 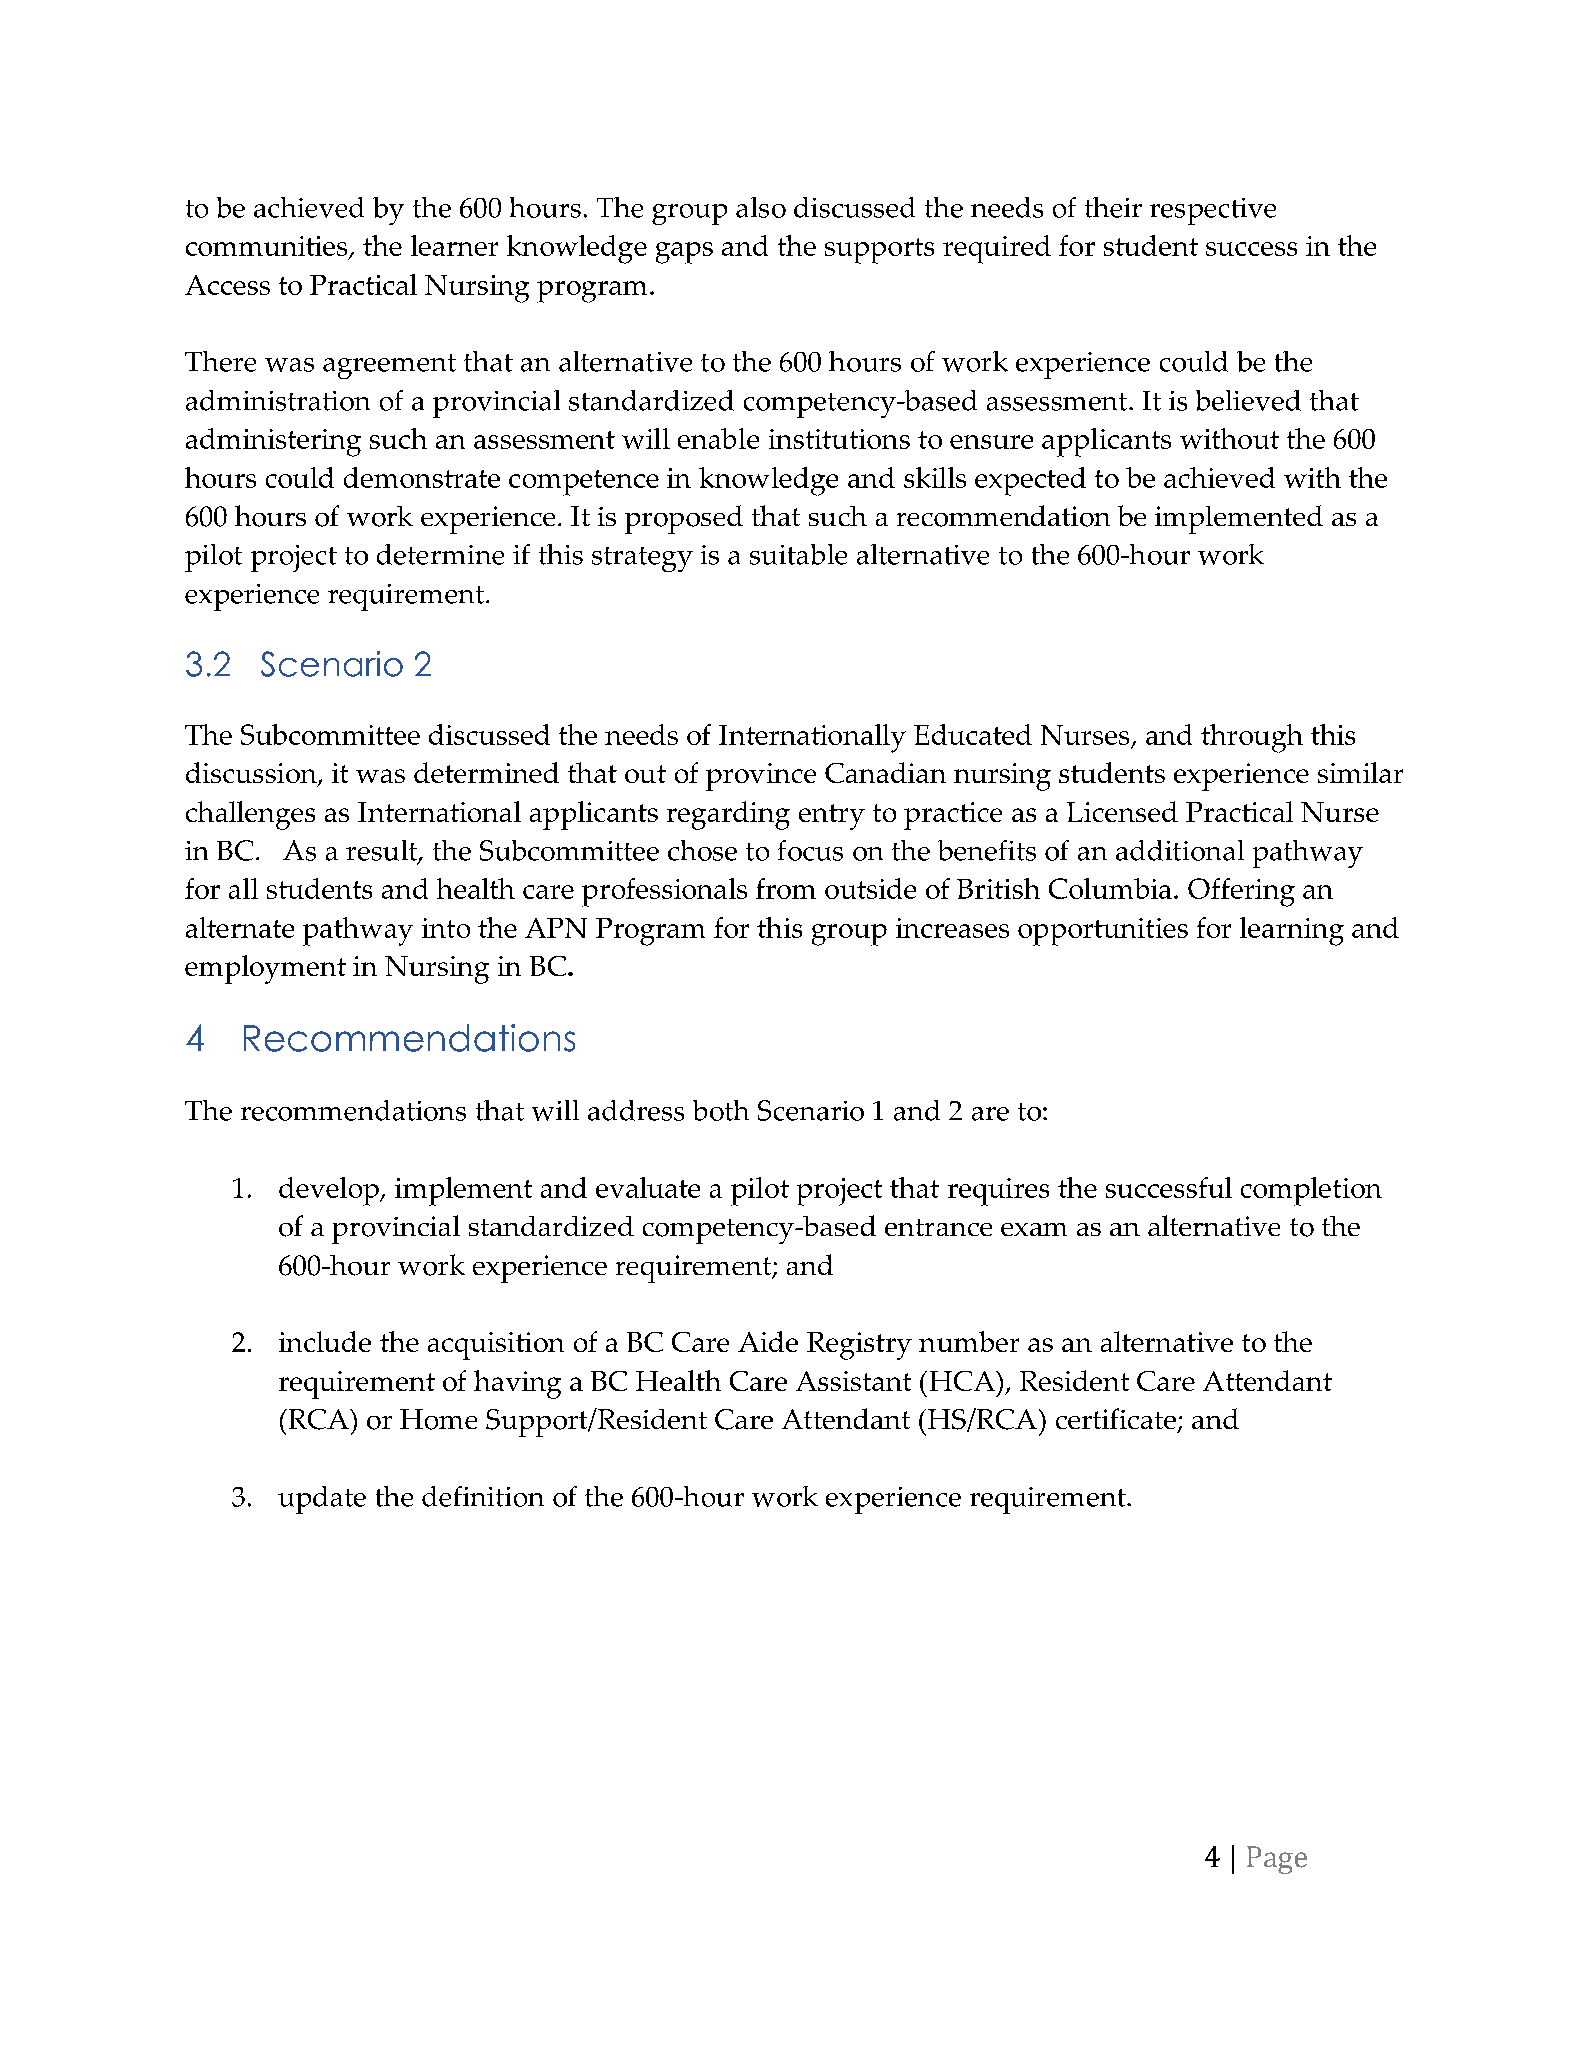 What do you see at coordinates (1116, 1418) in the document?
I see `certificate` at bounding box center [1116, 1418].
